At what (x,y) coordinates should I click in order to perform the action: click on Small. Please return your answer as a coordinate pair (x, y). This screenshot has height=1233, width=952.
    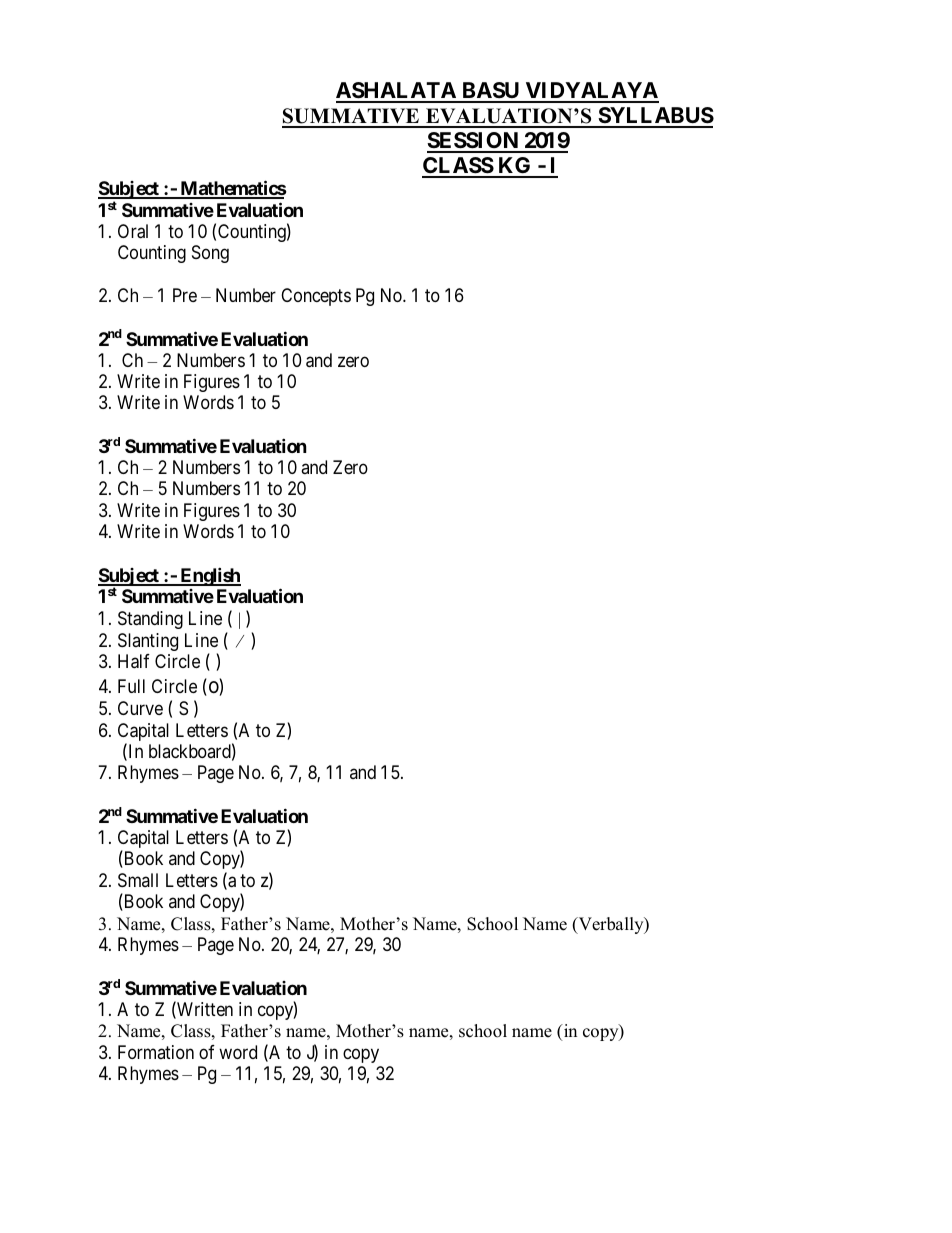
    Looking at the image, I should click on (138, 880).
